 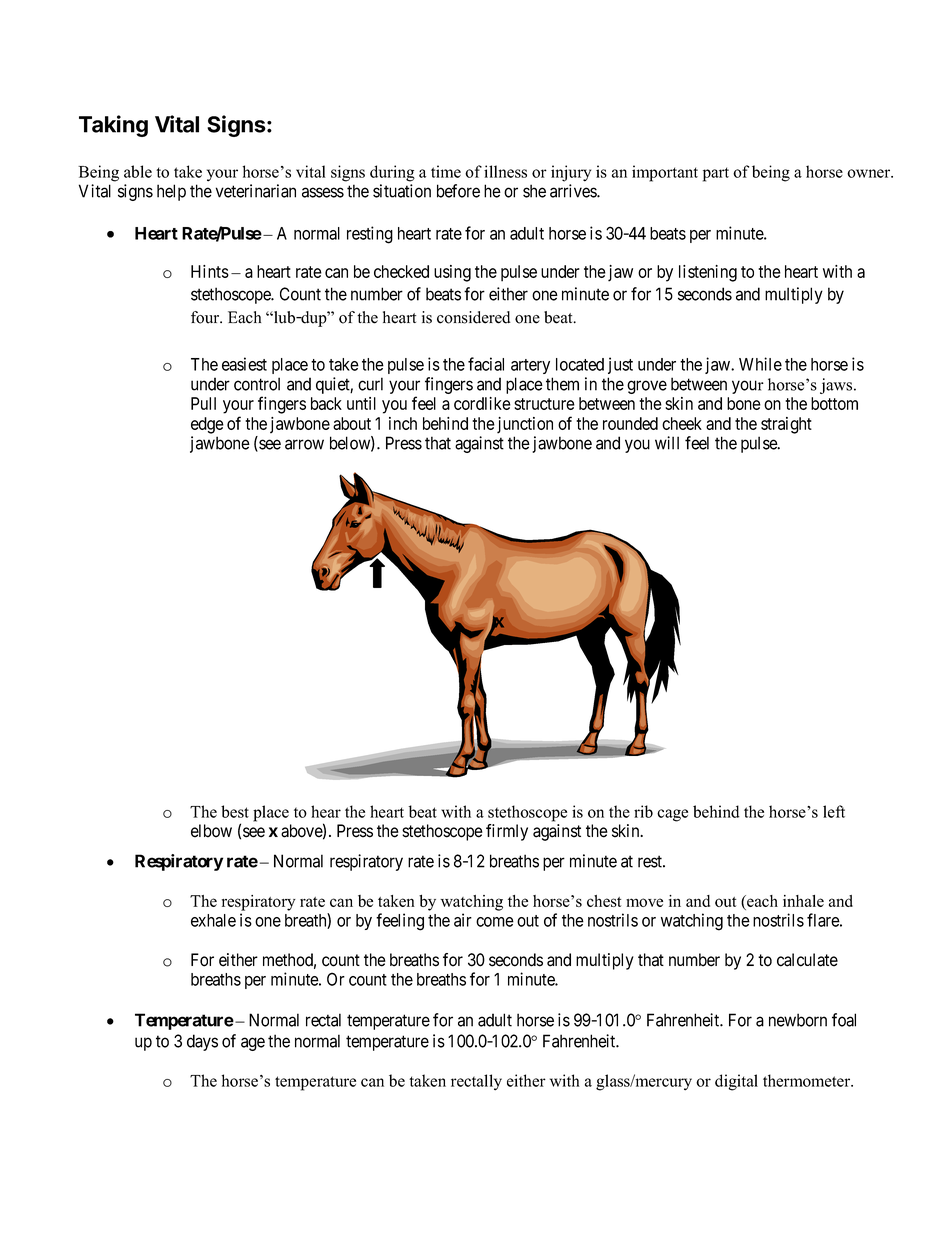 What do you see at coordinates (523, 425) in the page?
I see `junction` at bounding box center [523, 425].
